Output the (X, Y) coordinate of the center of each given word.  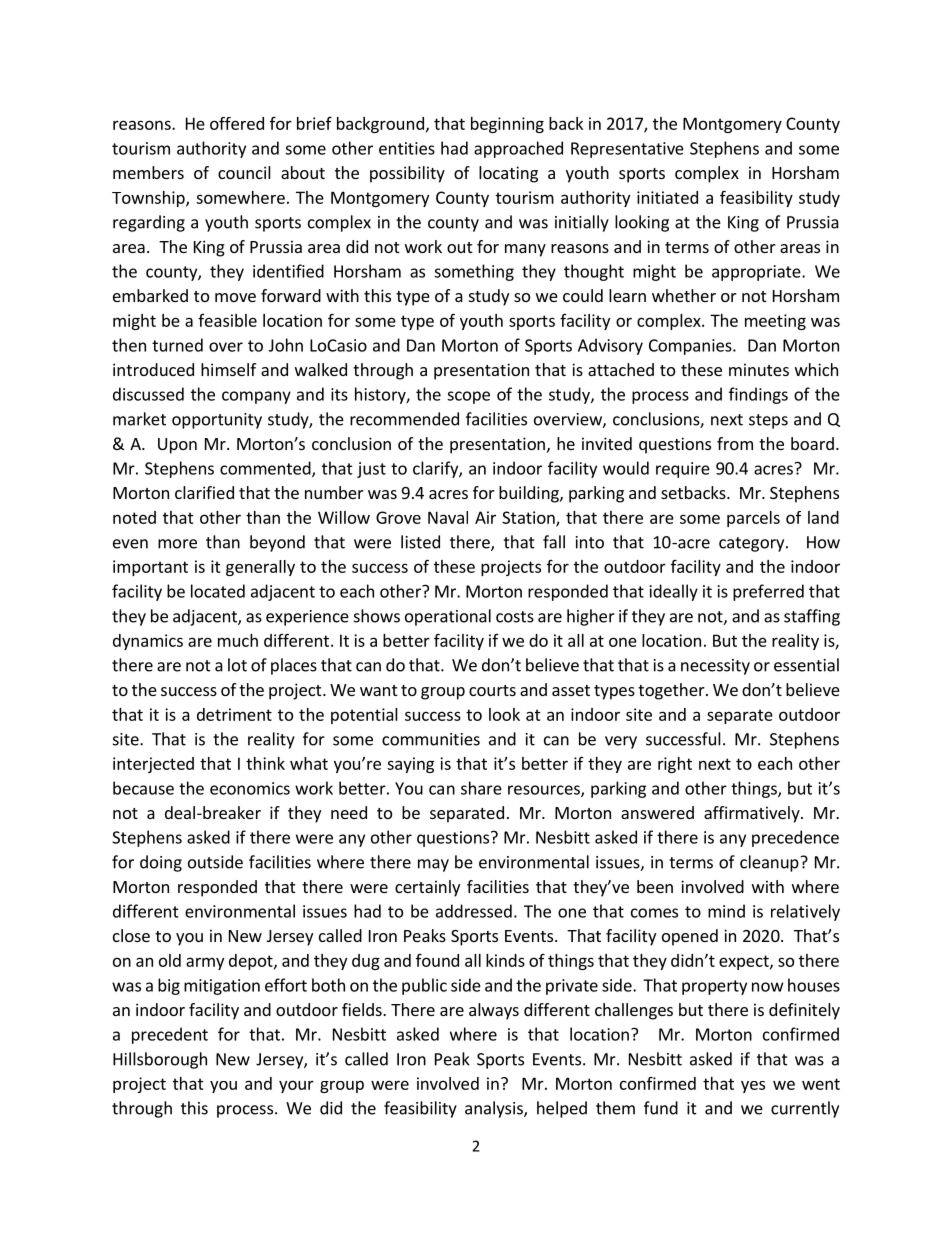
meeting (775, 322)
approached (518, 149)
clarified (204, 492)
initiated (667, 197)
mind (726, 911)
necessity (715, 667)
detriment (234, 714)
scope (468, 397)
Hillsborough (160, 1060)
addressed (474, 911)
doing (161, 863)
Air (485, 517)
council (244, 172)
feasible (227, 320)
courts (492, 690)
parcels (753, 519)
